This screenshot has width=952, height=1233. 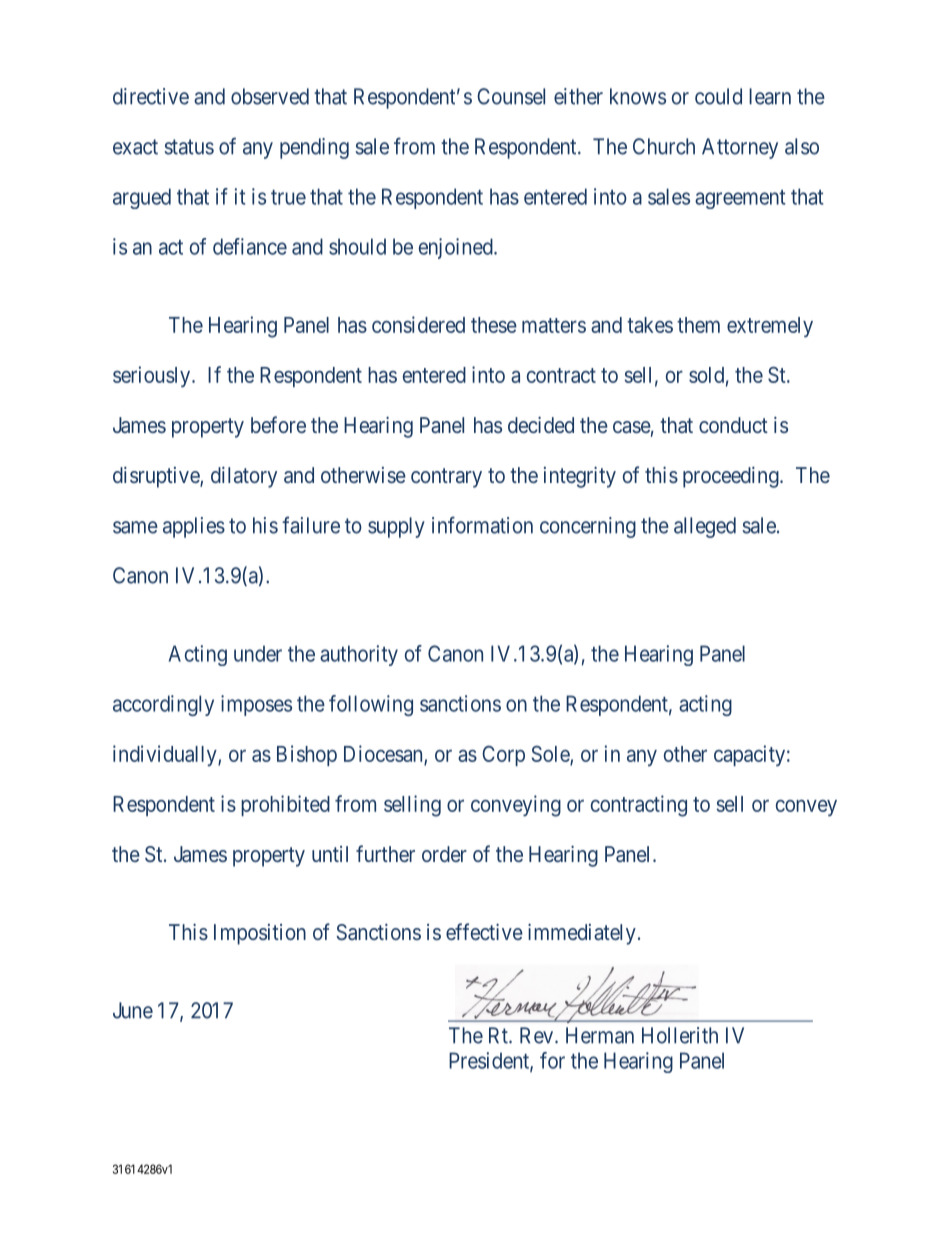 I want to click on alleged, so click(x=705, y=527).
